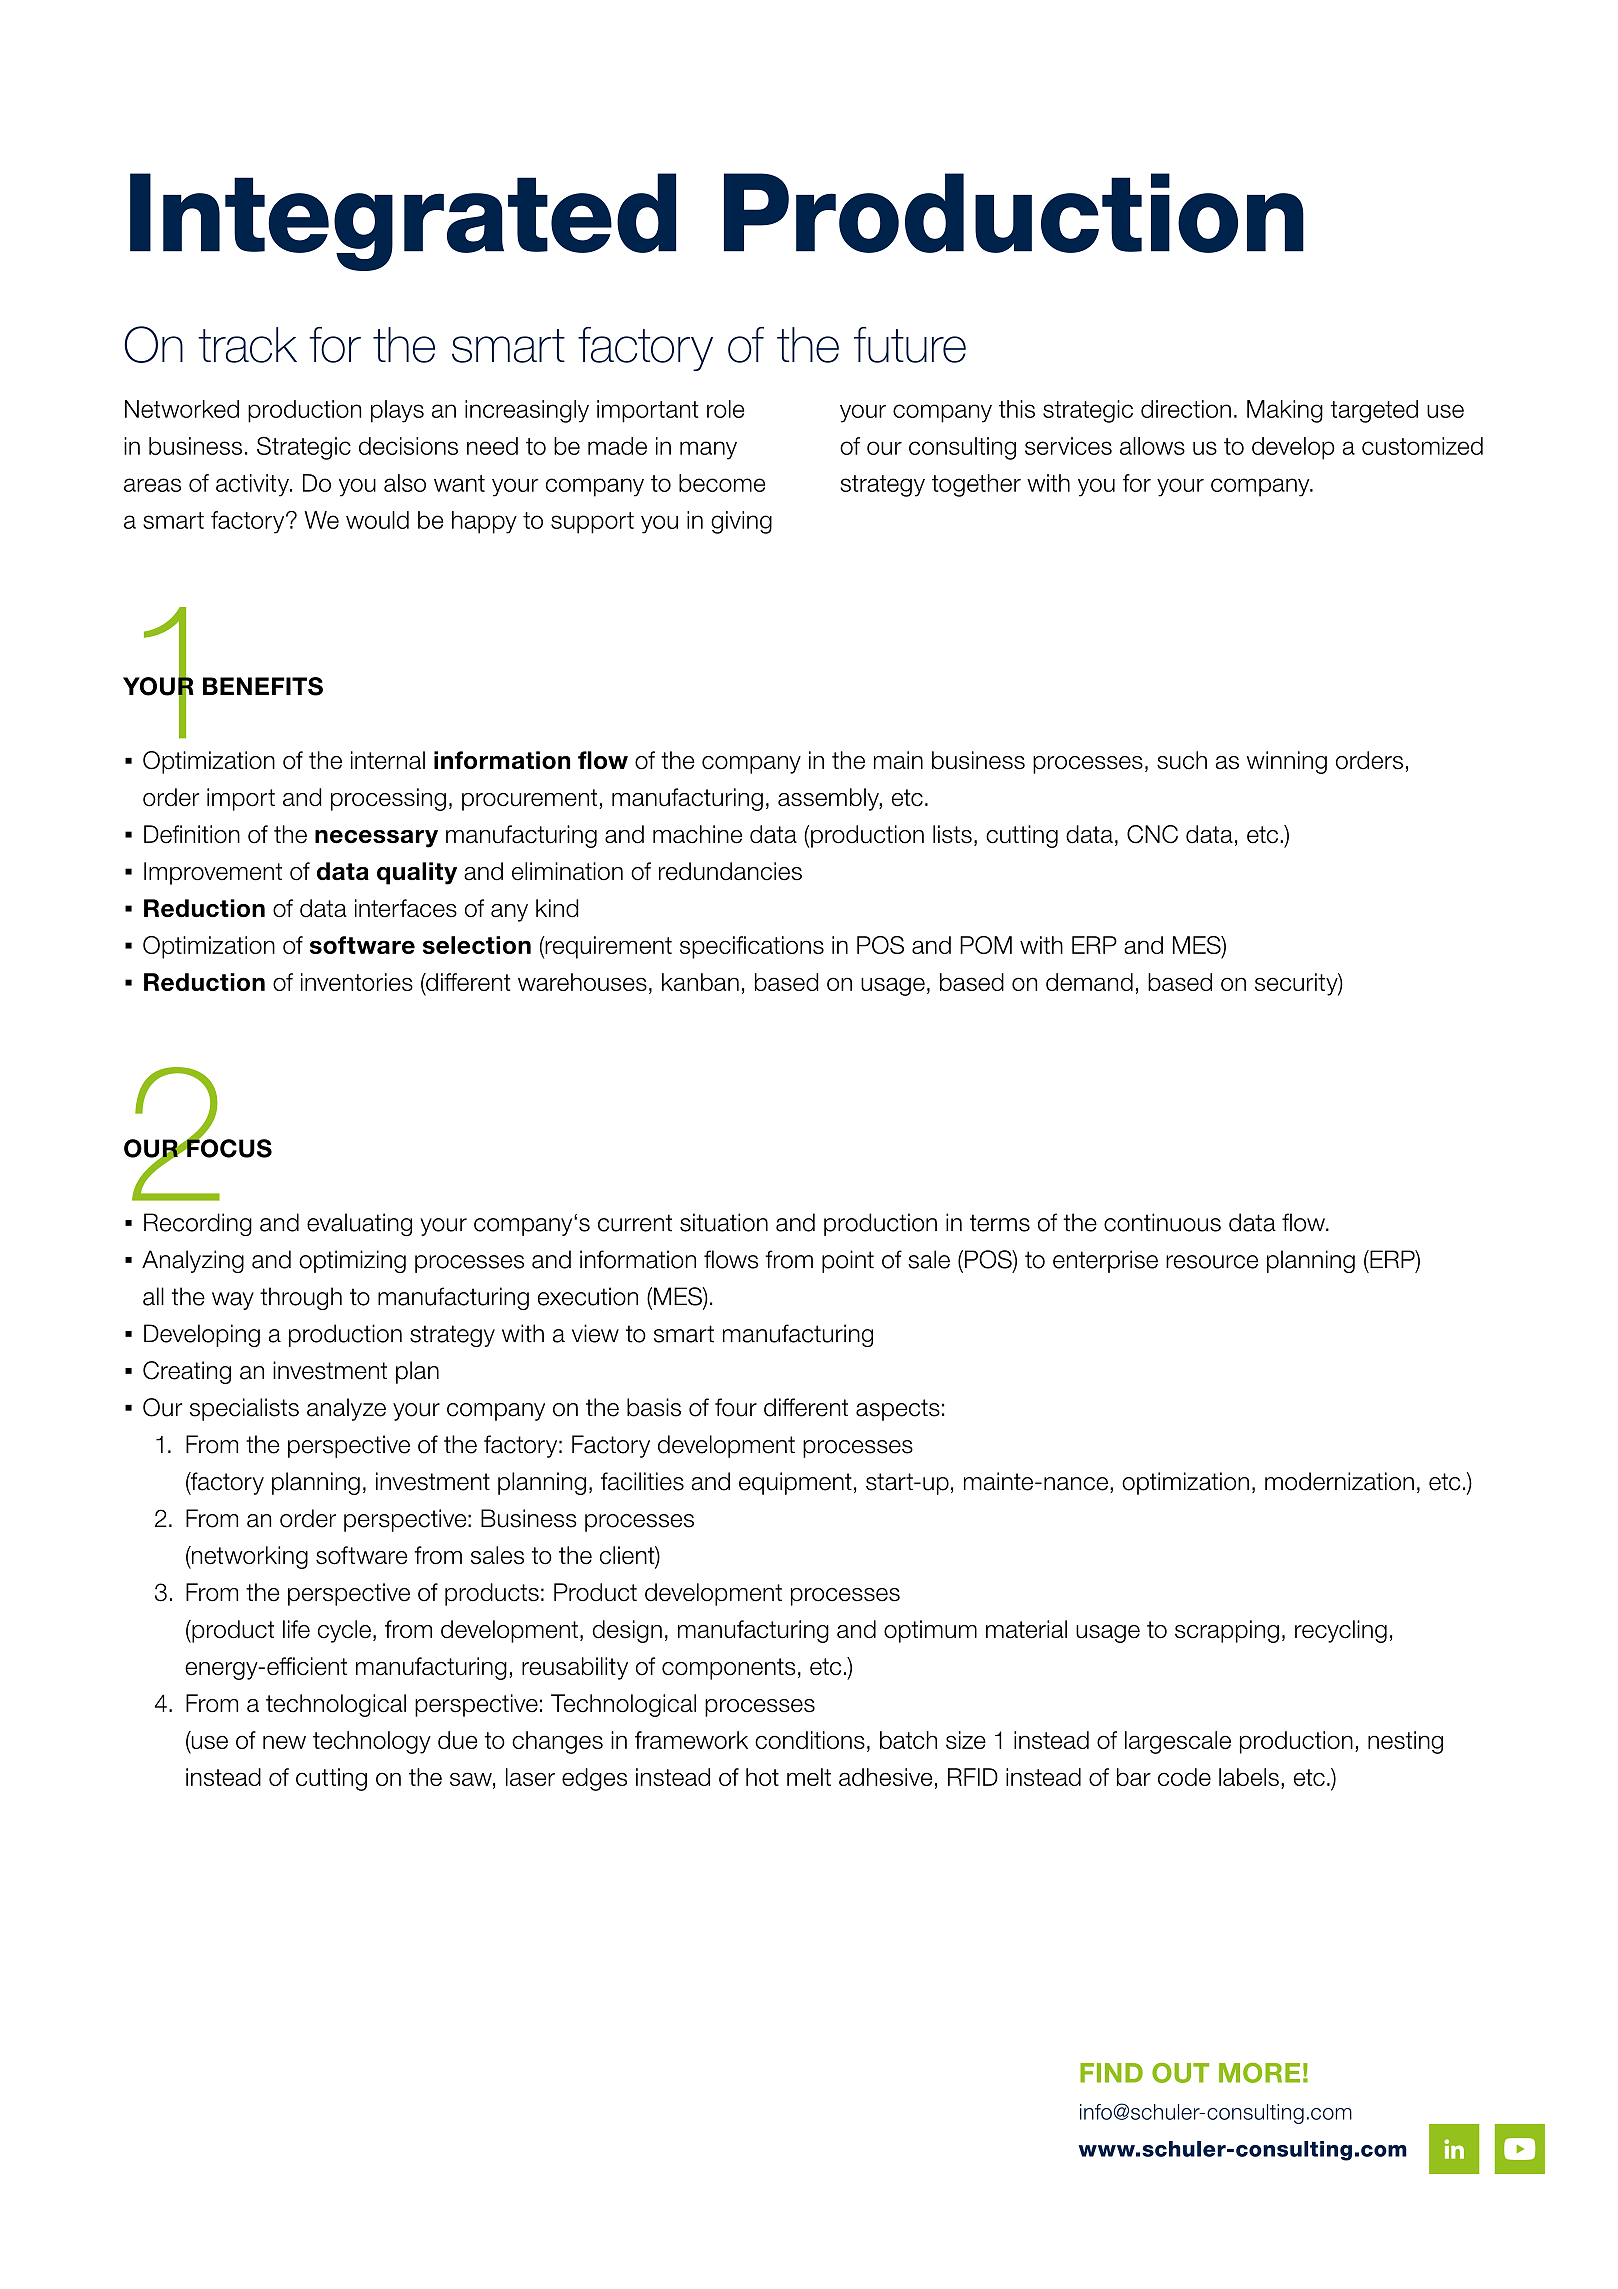 This screenshot has width=1618, height=2289. I want to click on track, so click(247, 345).
